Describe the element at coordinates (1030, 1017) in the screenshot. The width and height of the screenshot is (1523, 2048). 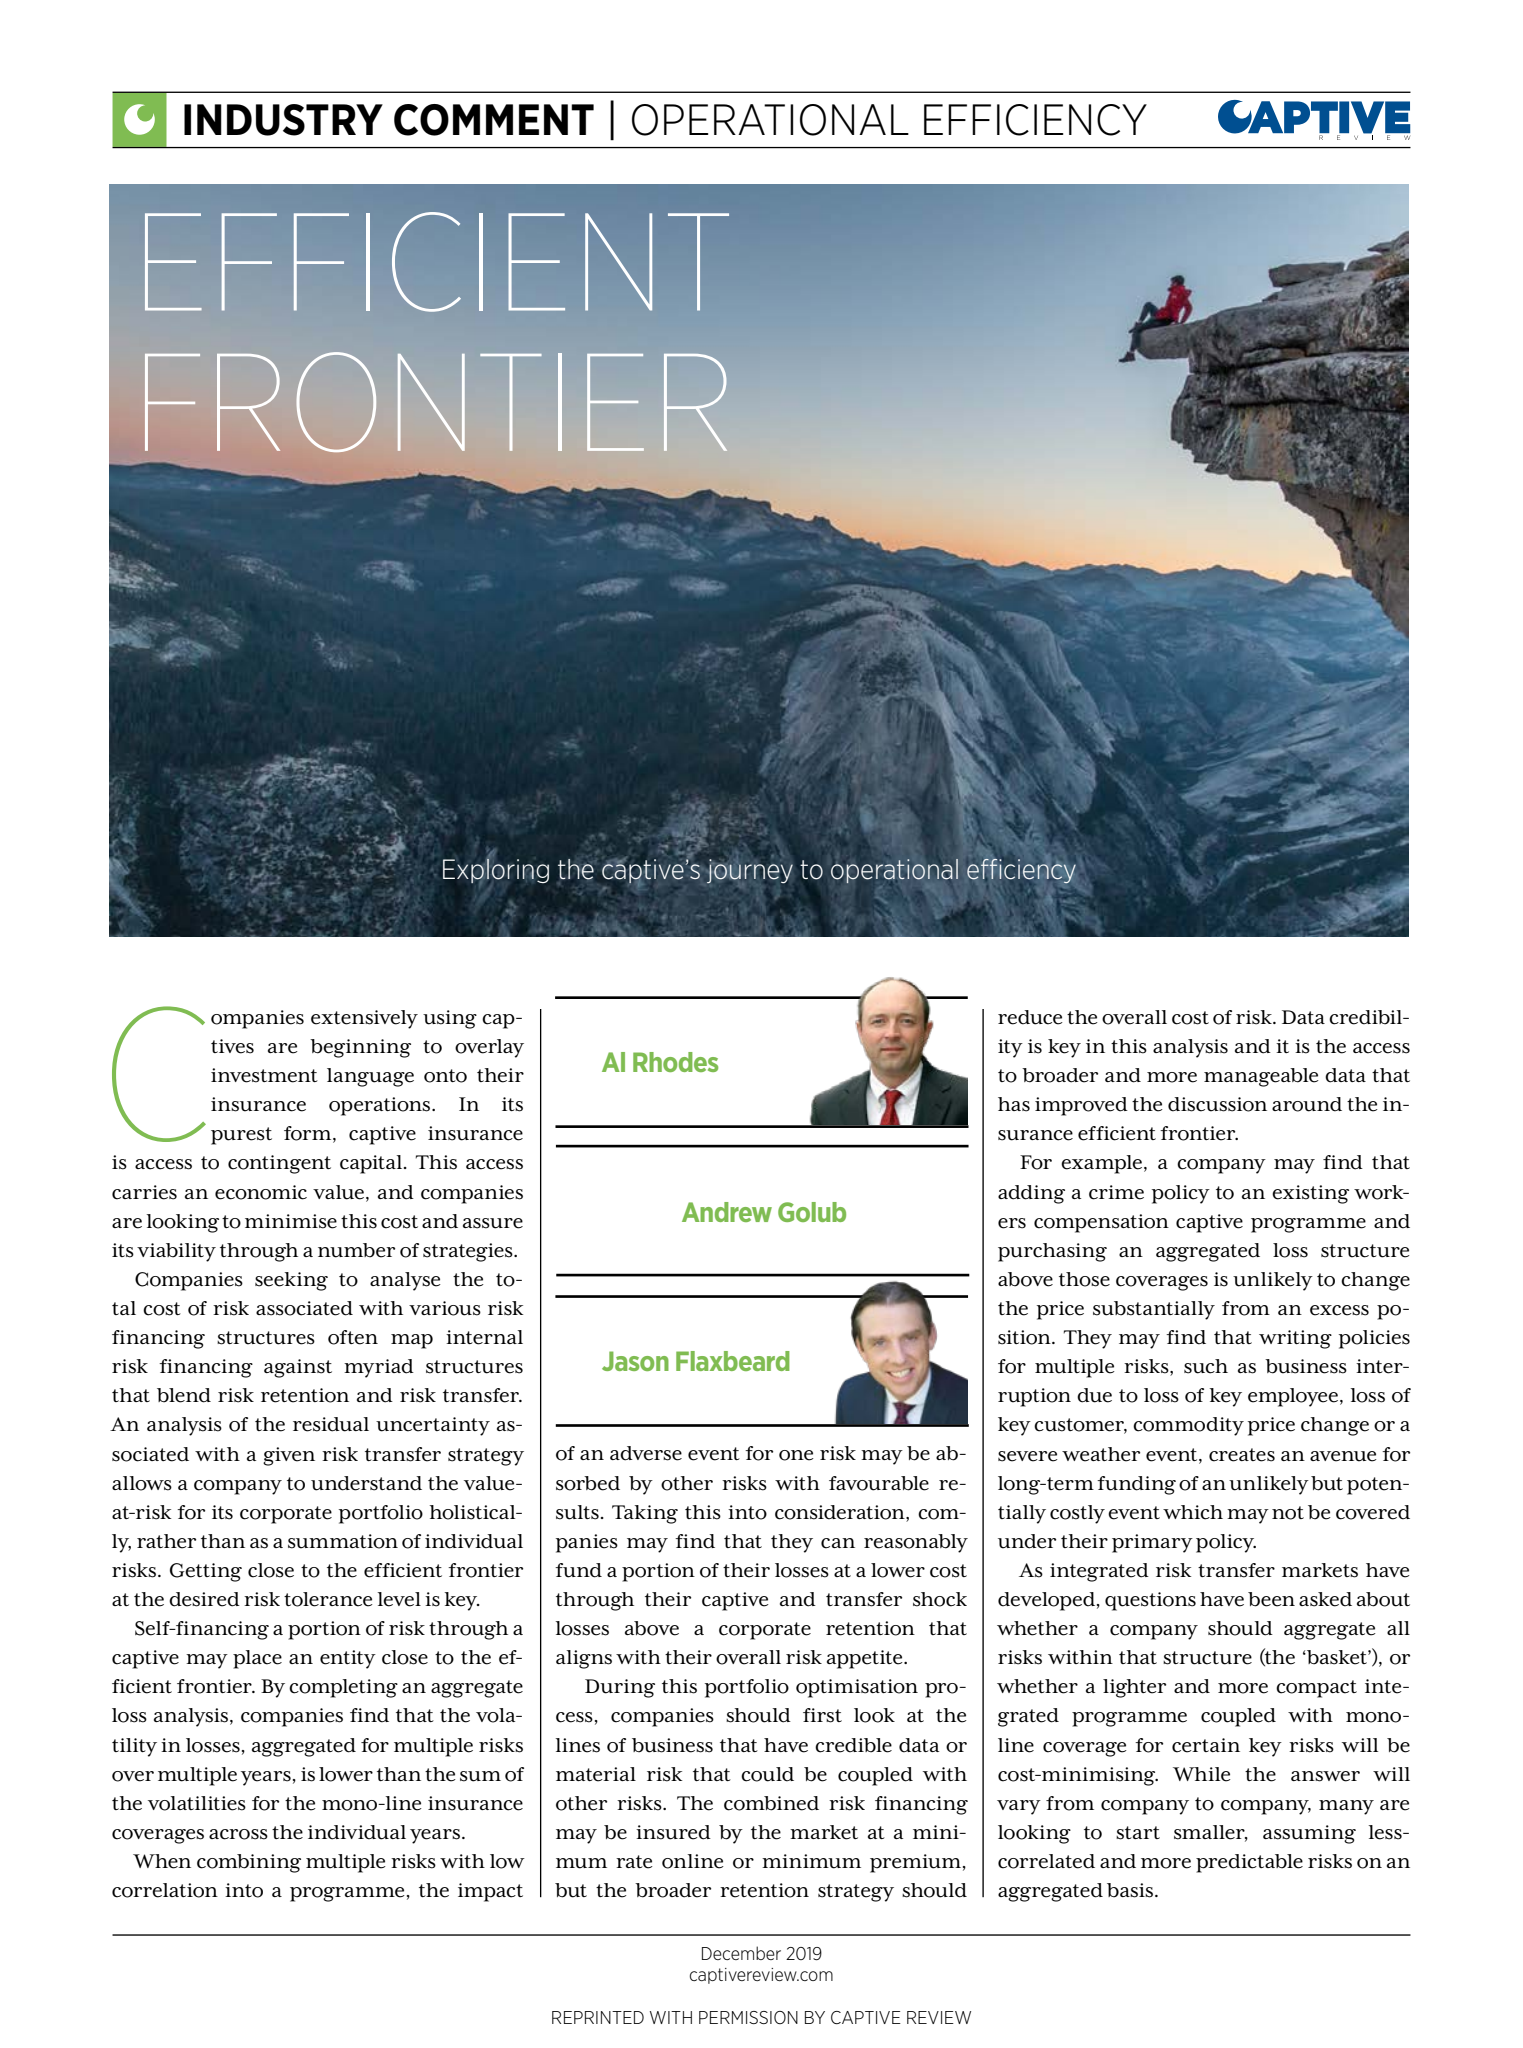
I see `reduce` at that location.
